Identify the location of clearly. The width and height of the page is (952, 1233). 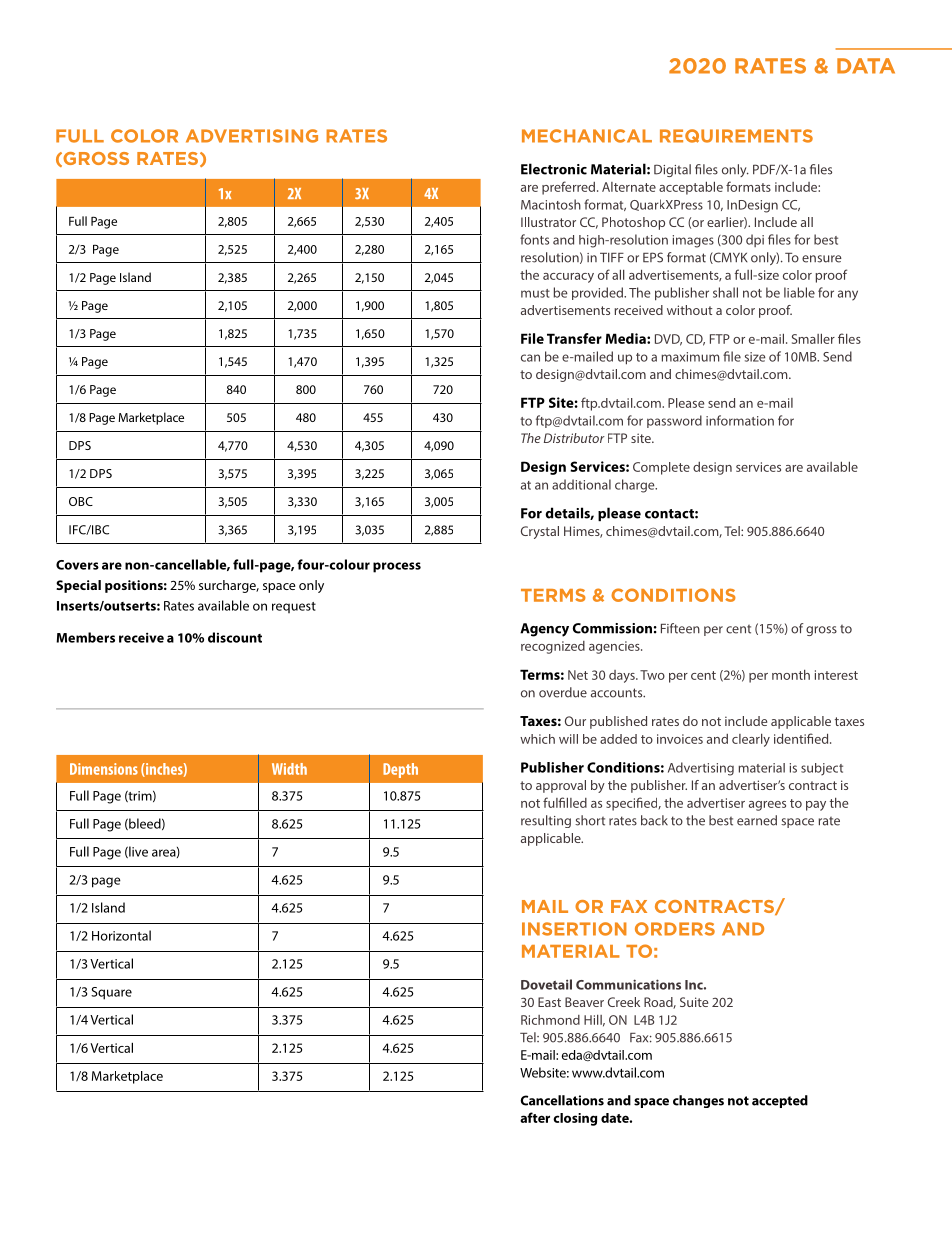
(751, 740).
